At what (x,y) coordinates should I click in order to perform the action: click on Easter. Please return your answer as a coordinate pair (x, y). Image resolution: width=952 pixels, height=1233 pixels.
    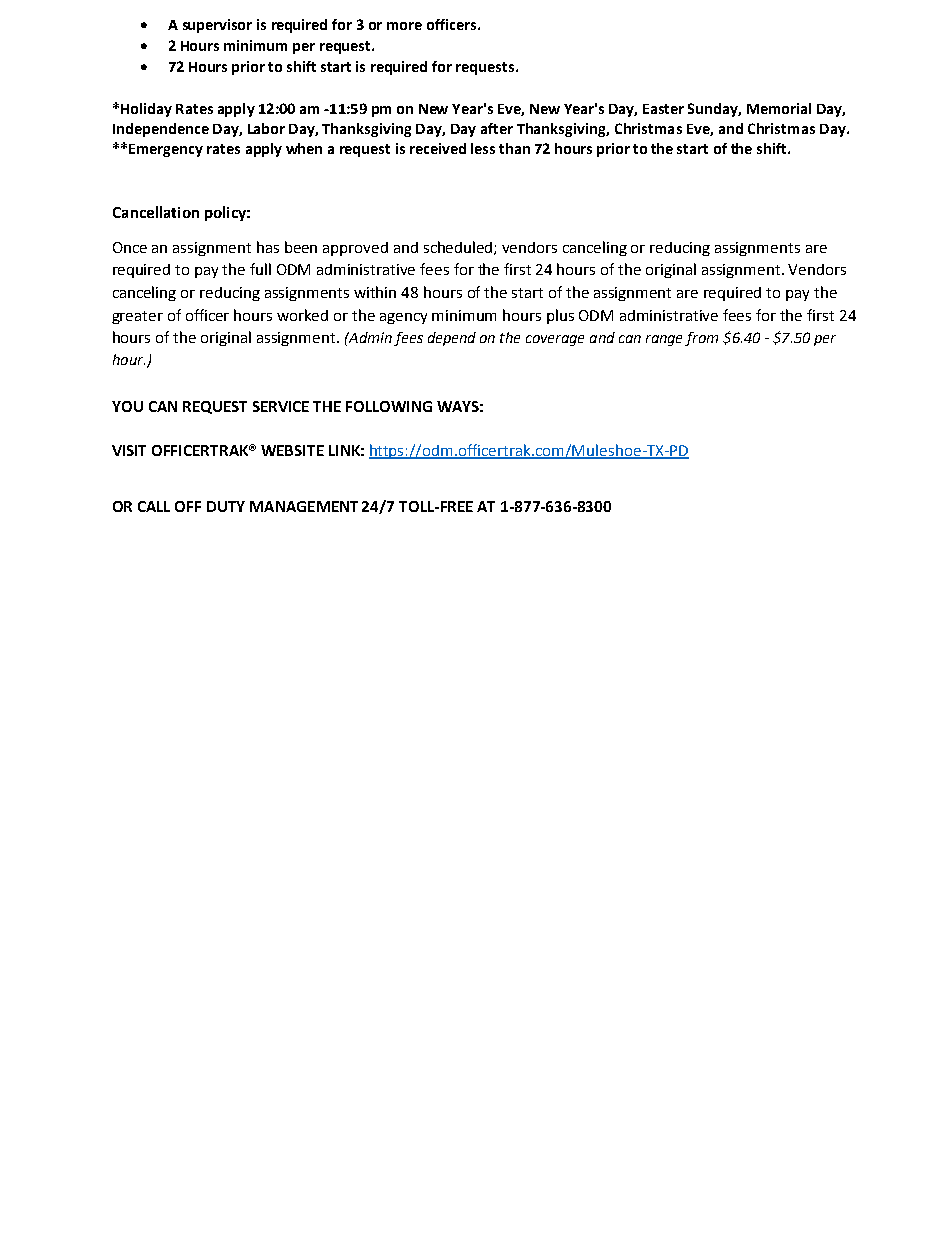
    Looking at the image, I should click on (663, 109).
